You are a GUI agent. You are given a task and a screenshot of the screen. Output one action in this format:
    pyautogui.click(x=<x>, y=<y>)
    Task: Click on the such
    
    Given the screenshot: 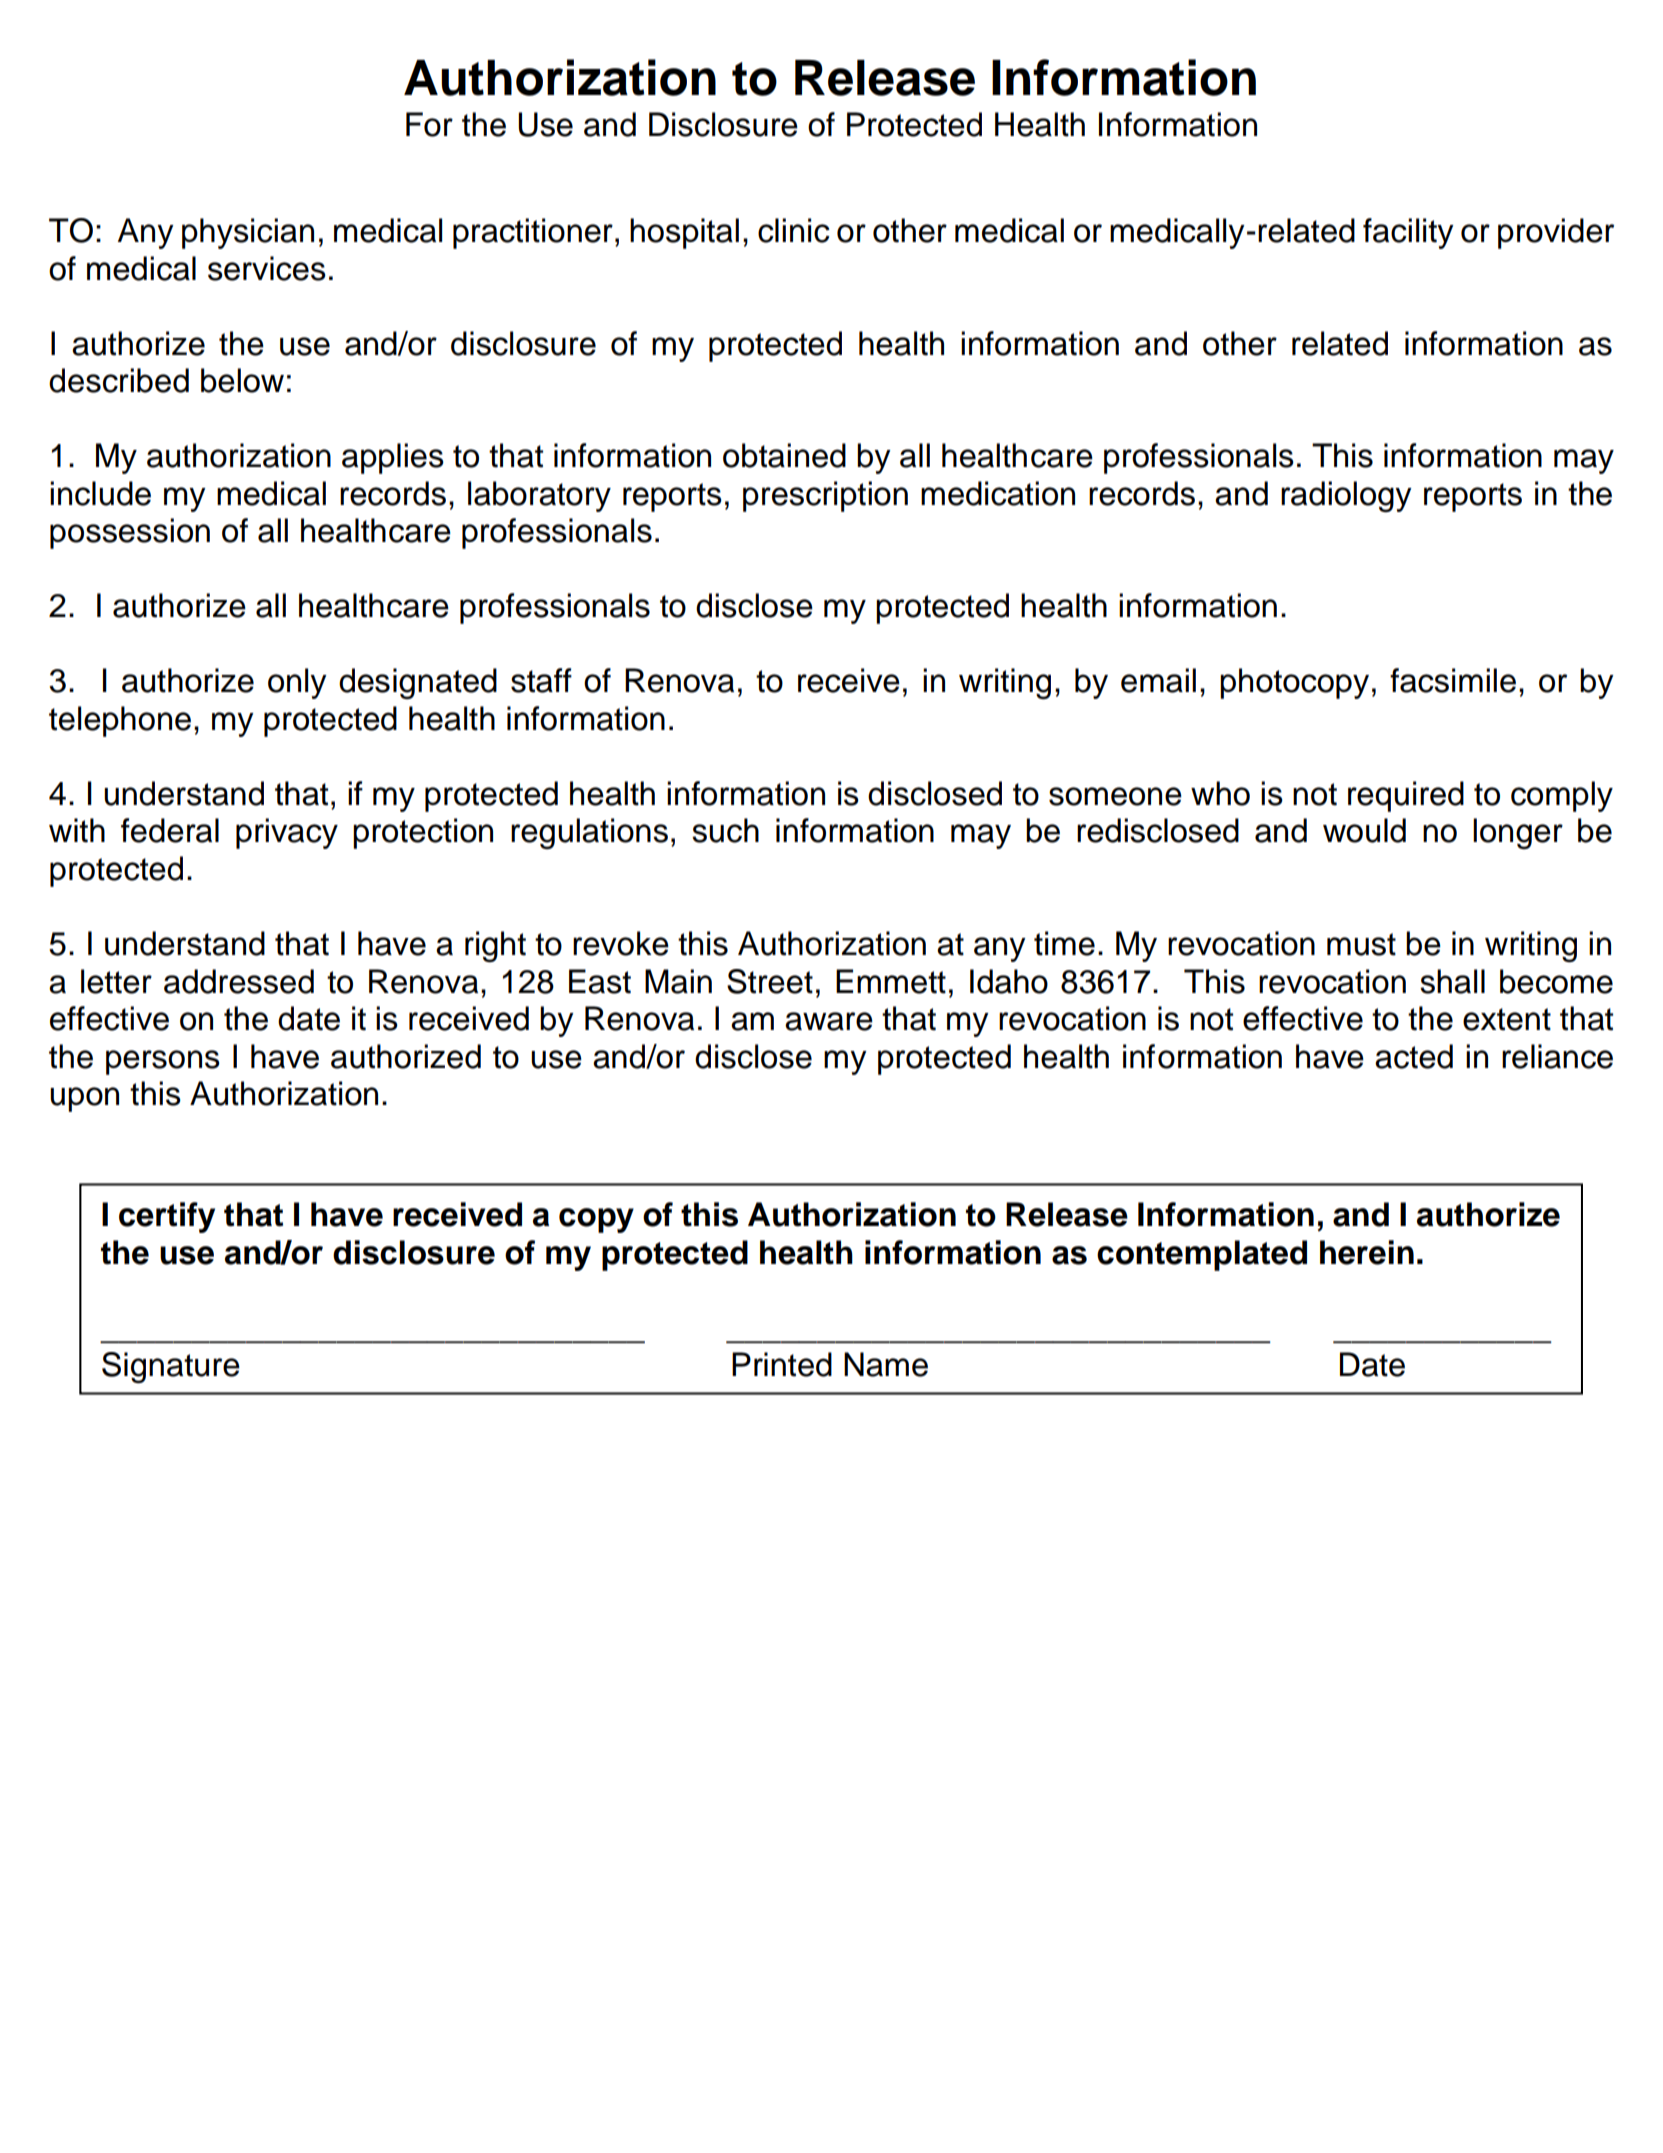 What is the action you would take?
    pyautogui.click(x=725, y=830)
